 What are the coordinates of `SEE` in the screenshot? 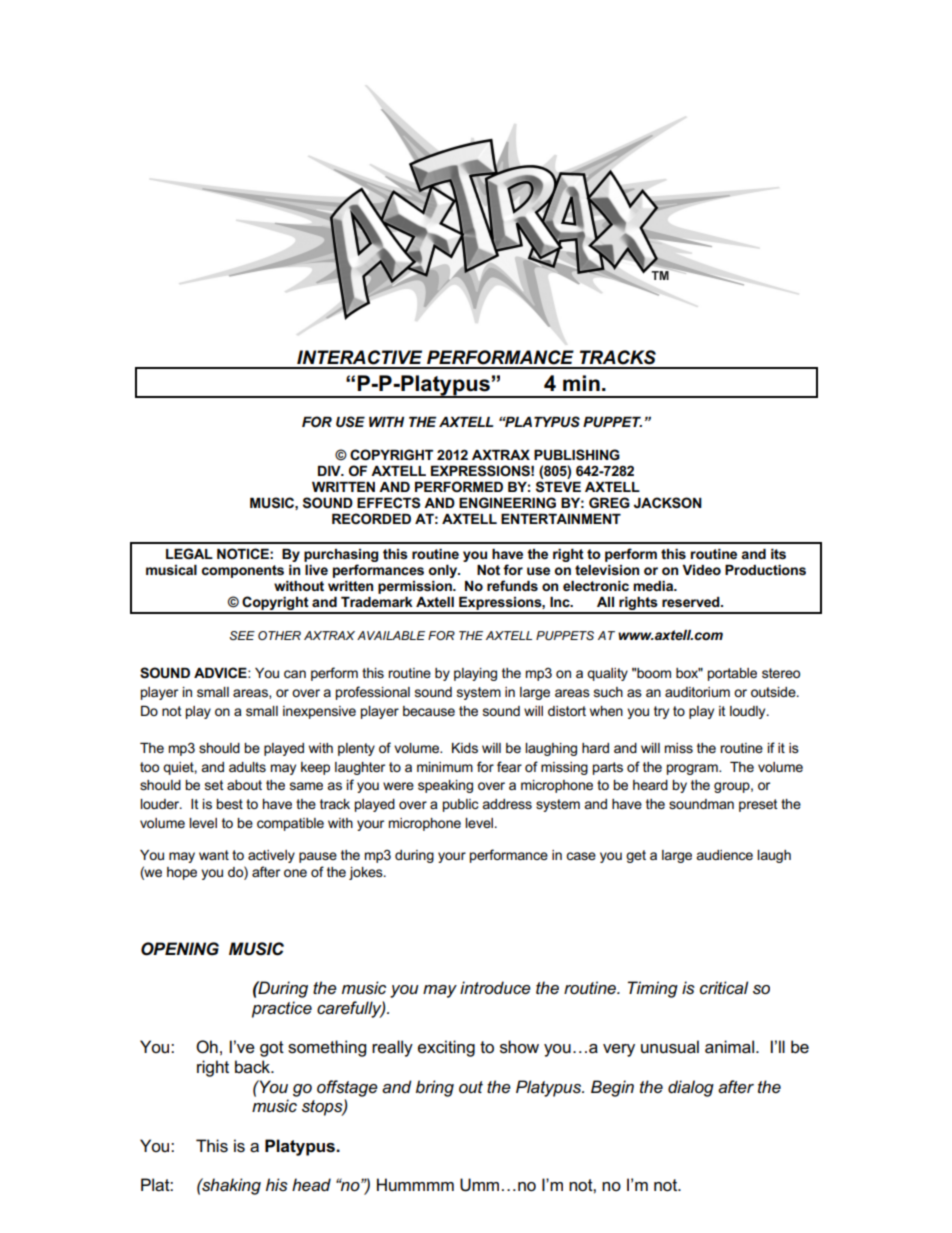 It's located at (242, 635).
